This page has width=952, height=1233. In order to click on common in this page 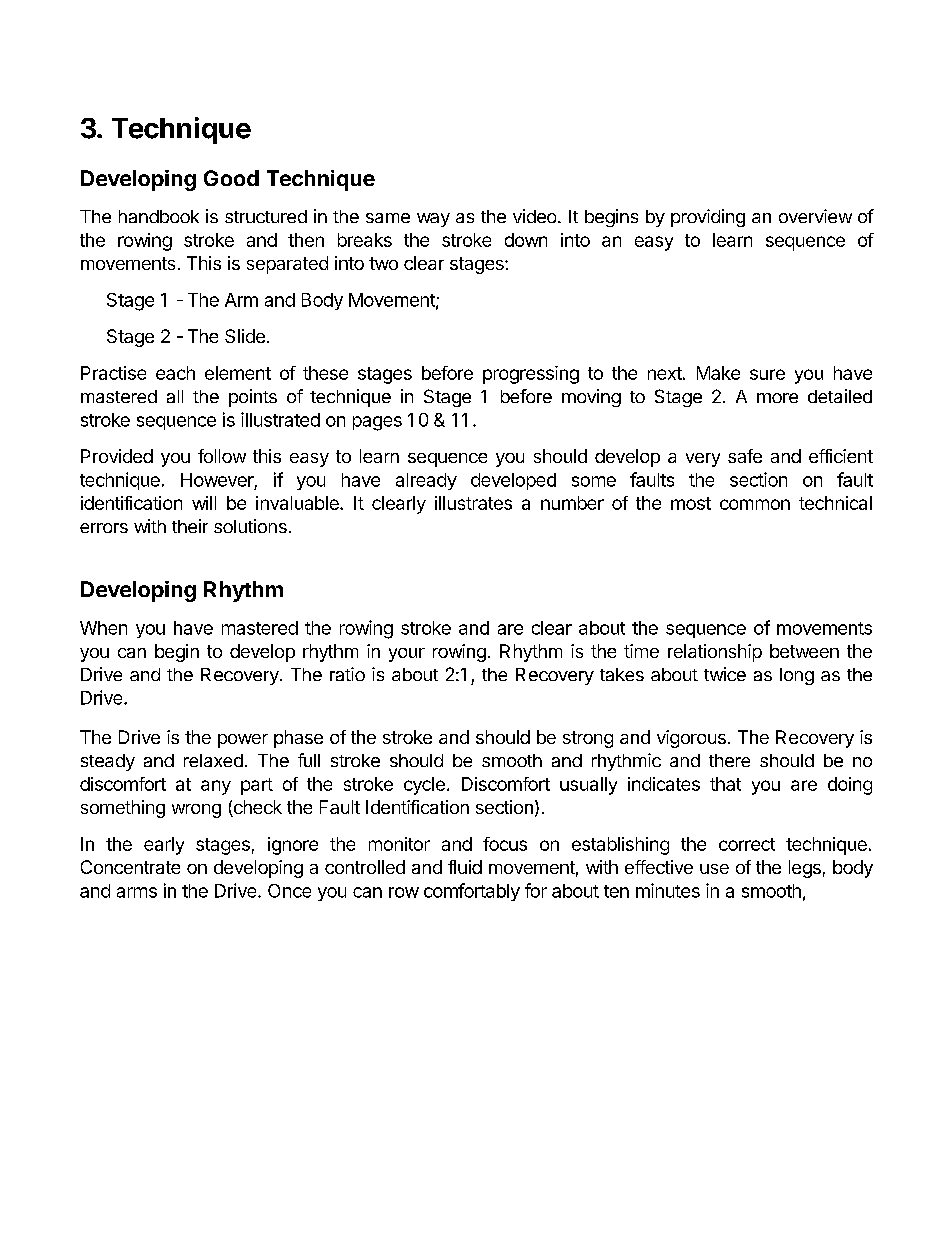, I will do `click(755, 504)`.
